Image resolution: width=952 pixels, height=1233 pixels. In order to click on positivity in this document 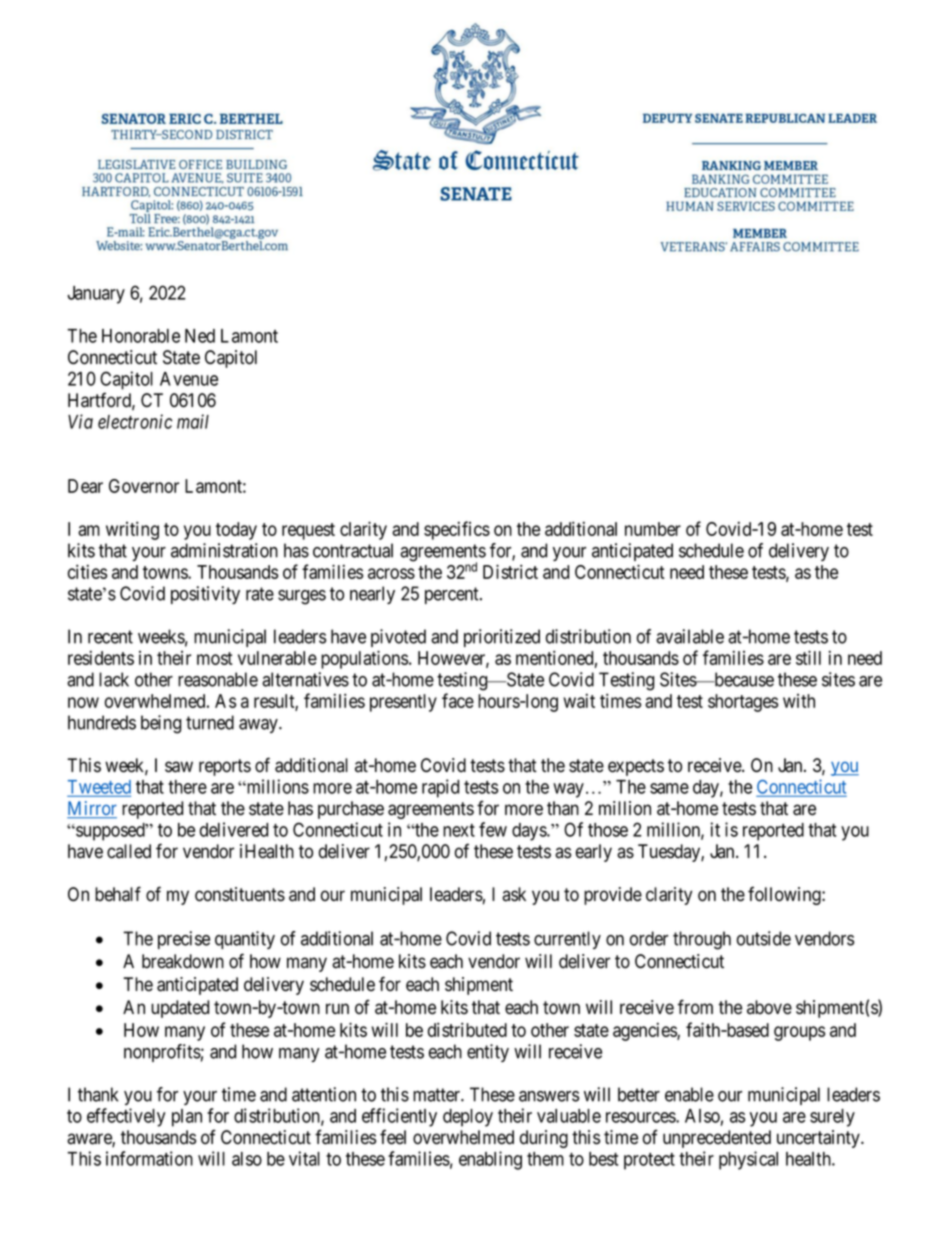, I will do `click(205, 595)`.
